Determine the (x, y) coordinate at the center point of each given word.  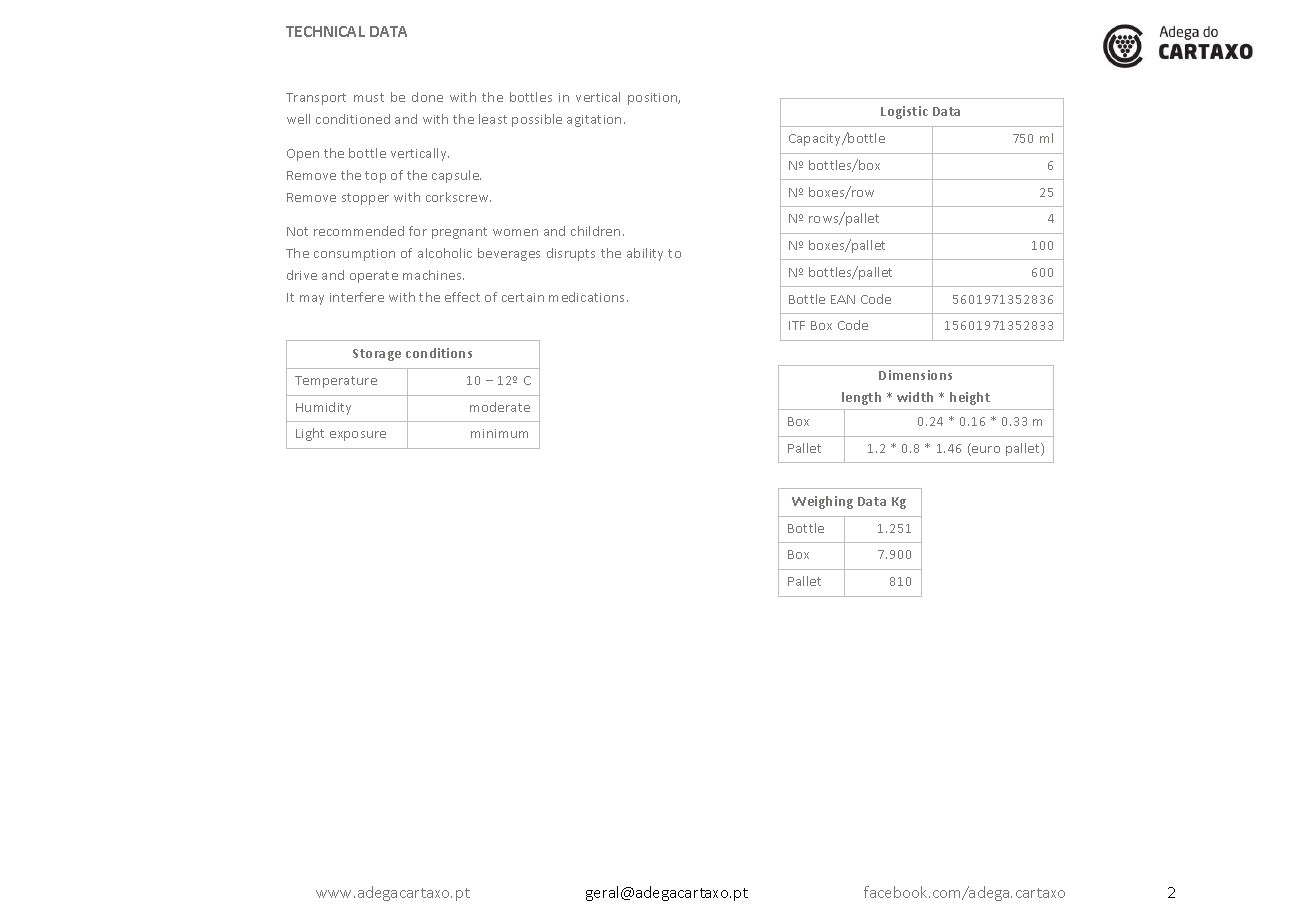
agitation (594, 121)
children (595, 231)
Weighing (822, 502)
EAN (843, 299)
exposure (358, 436)
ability (645, 254)
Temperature (336, 382)
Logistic (904, 112)
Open (303, 155)
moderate (500, 407)
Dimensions (915, 375)
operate (374, 277)
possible (537, 120)
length (861, 398)
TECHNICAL (325, 31)
